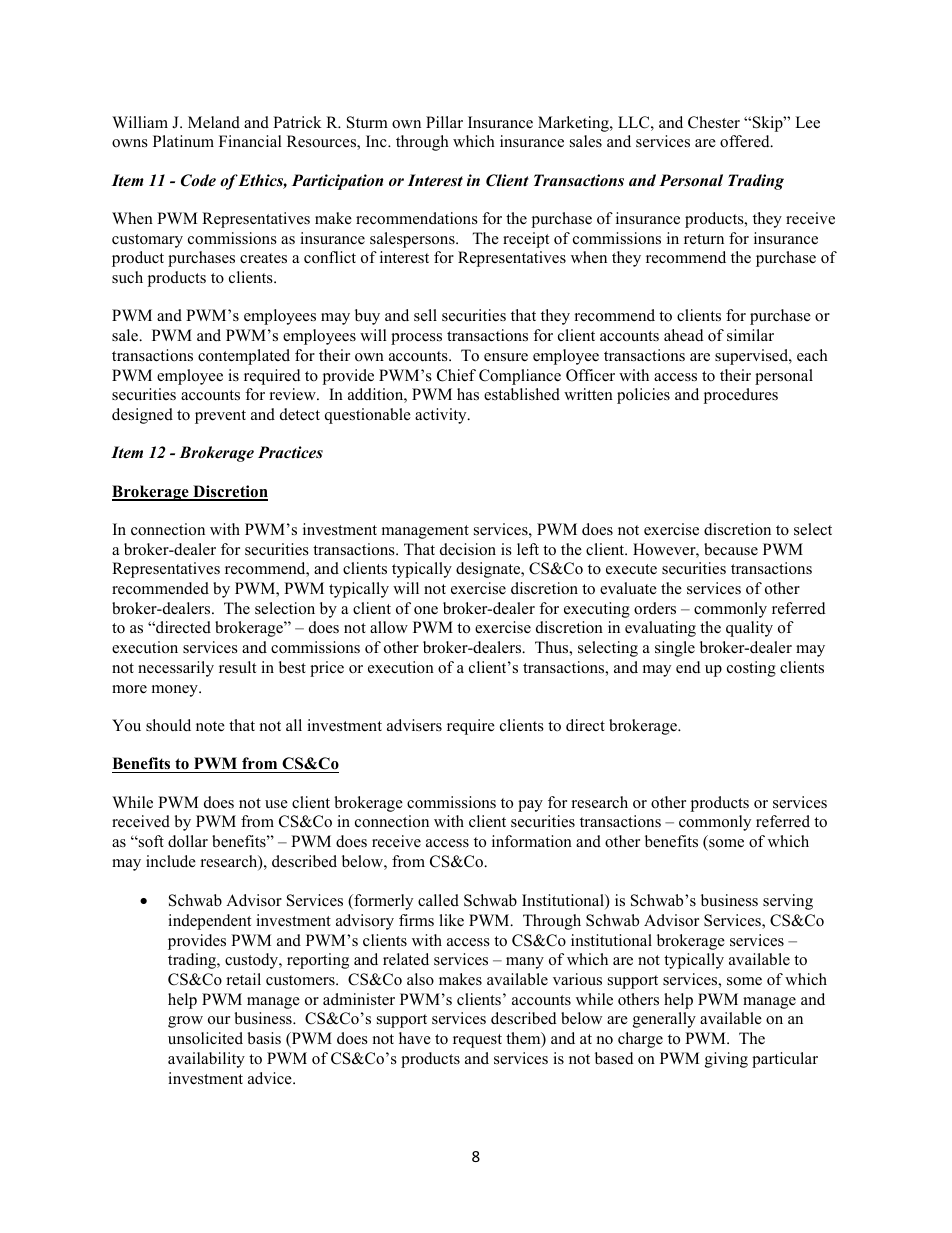  What do you see at coordinates (532, 841) in the screenshot?
I see `information` at bounding box center [532, 841].
